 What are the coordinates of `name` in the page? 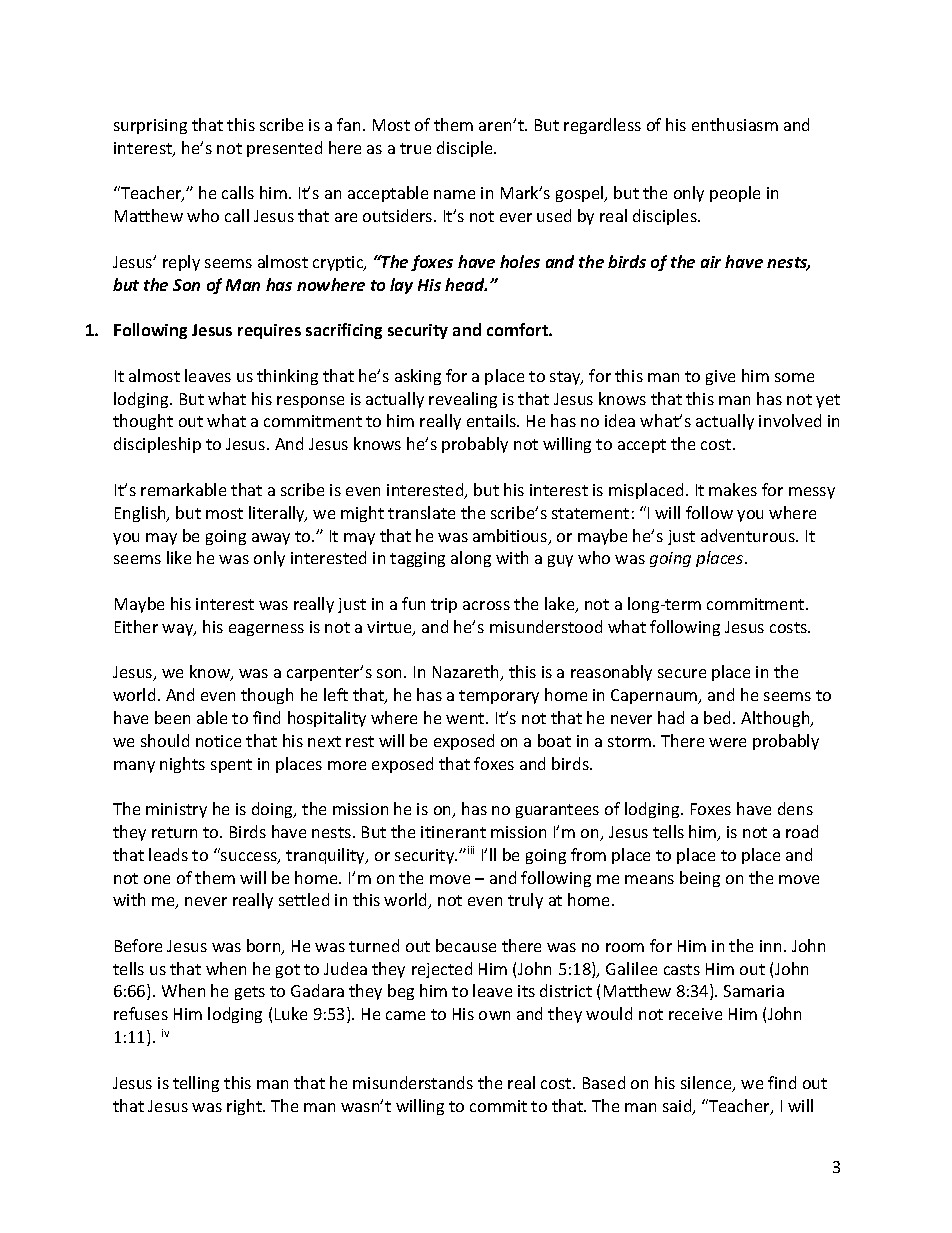 It's located at (454, 194).
